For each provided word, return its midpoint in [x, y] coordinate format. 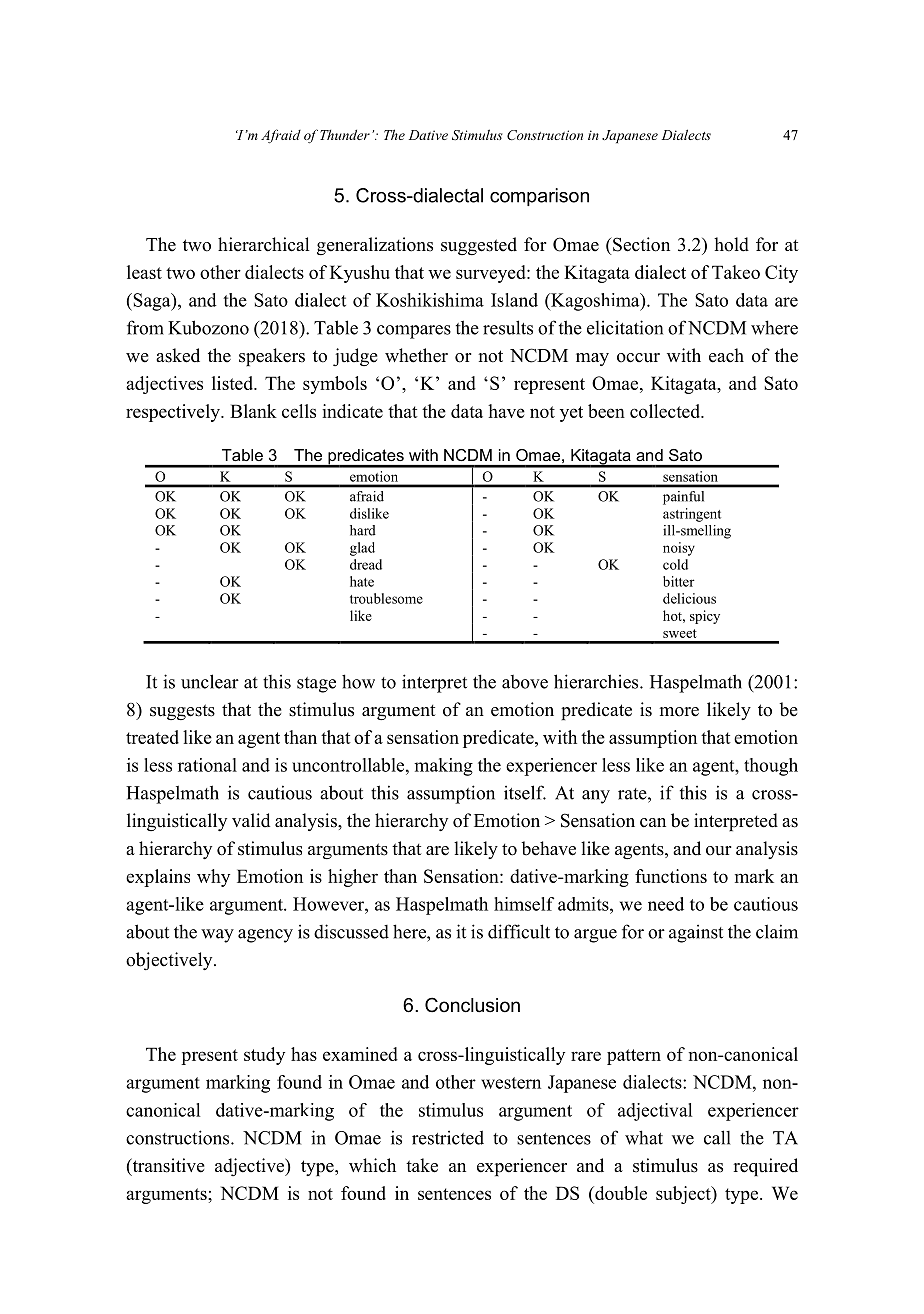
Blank [253, 411]
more [679, 712]
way [217, 936]
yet [571, 414]
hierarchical [263, 244]
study [264, 1056]
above [525, 682]
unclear [210, 681]
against [696, 933]
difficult [519, 931]
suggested [479, 246]
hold [731, 244]
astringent [692, 515]
